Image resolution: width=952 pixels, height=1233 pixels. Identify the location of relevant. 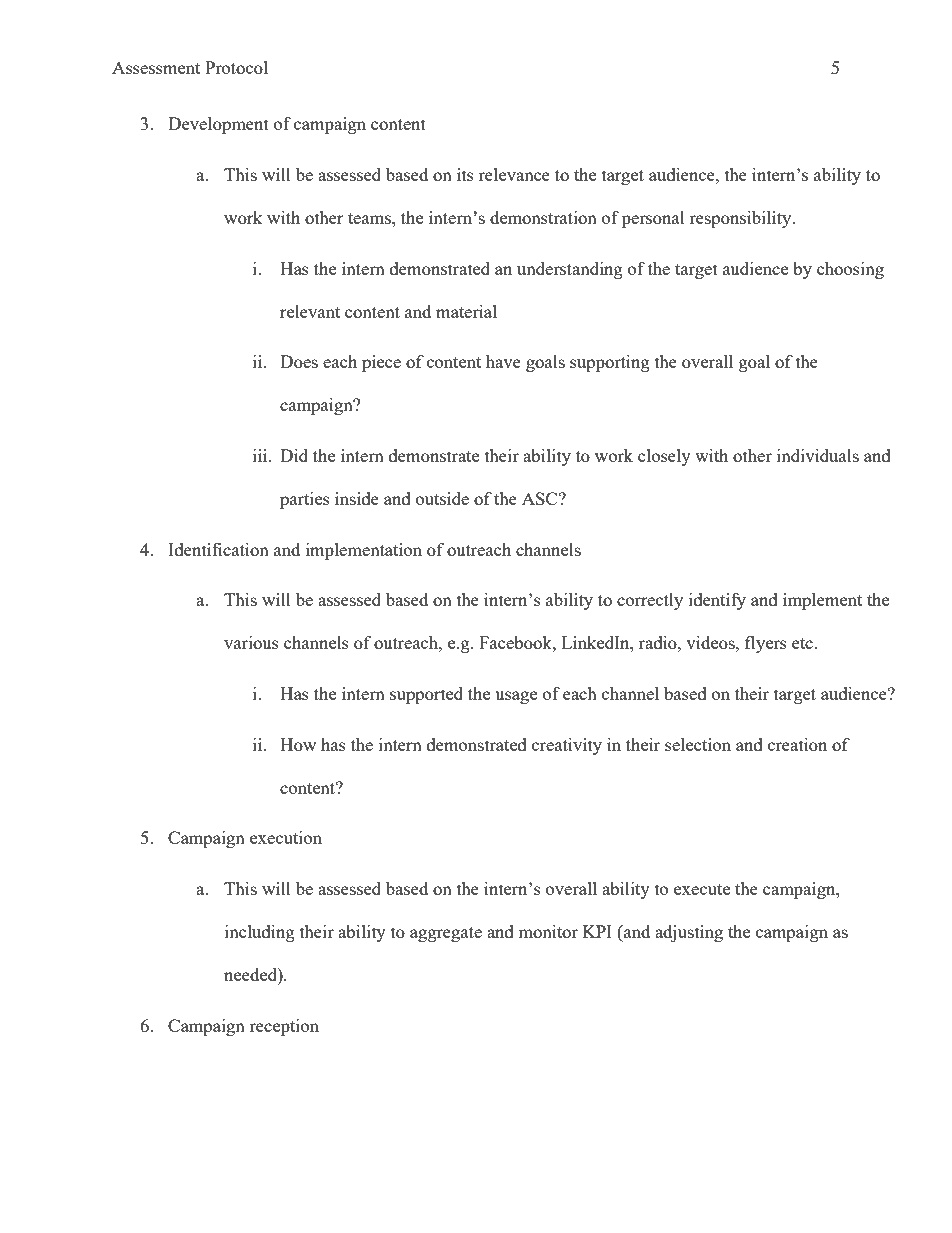
(310, 311).
